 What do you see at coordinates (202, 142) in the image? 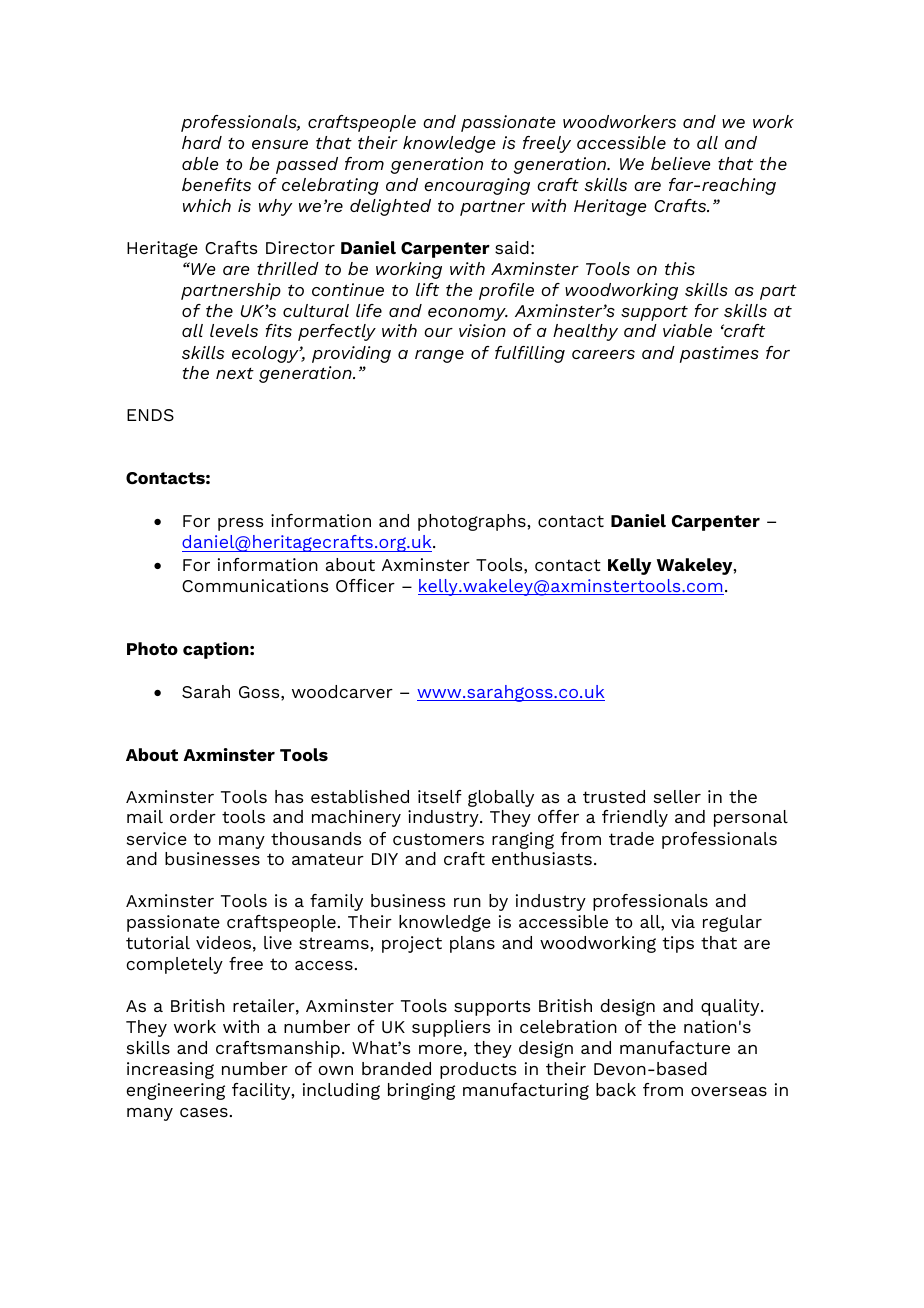
I see `hard` at bounding box center [202, 142].
